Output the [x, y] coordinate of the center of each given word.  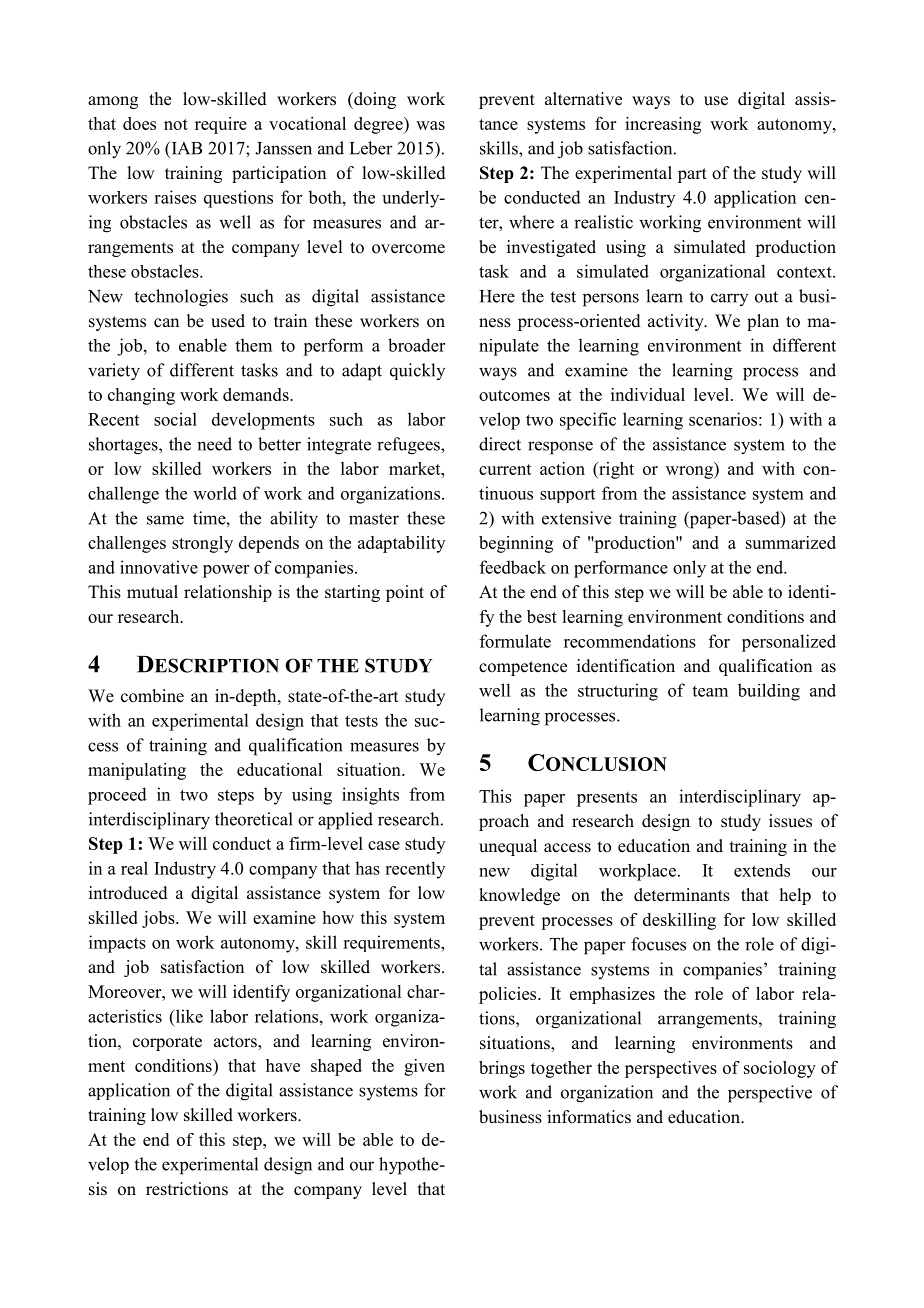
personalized [789, 643]
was [430, 125]
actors [236, 1043]
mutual [152, 592]
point [405, 593]
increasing [663, 125]
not [176, 124]
